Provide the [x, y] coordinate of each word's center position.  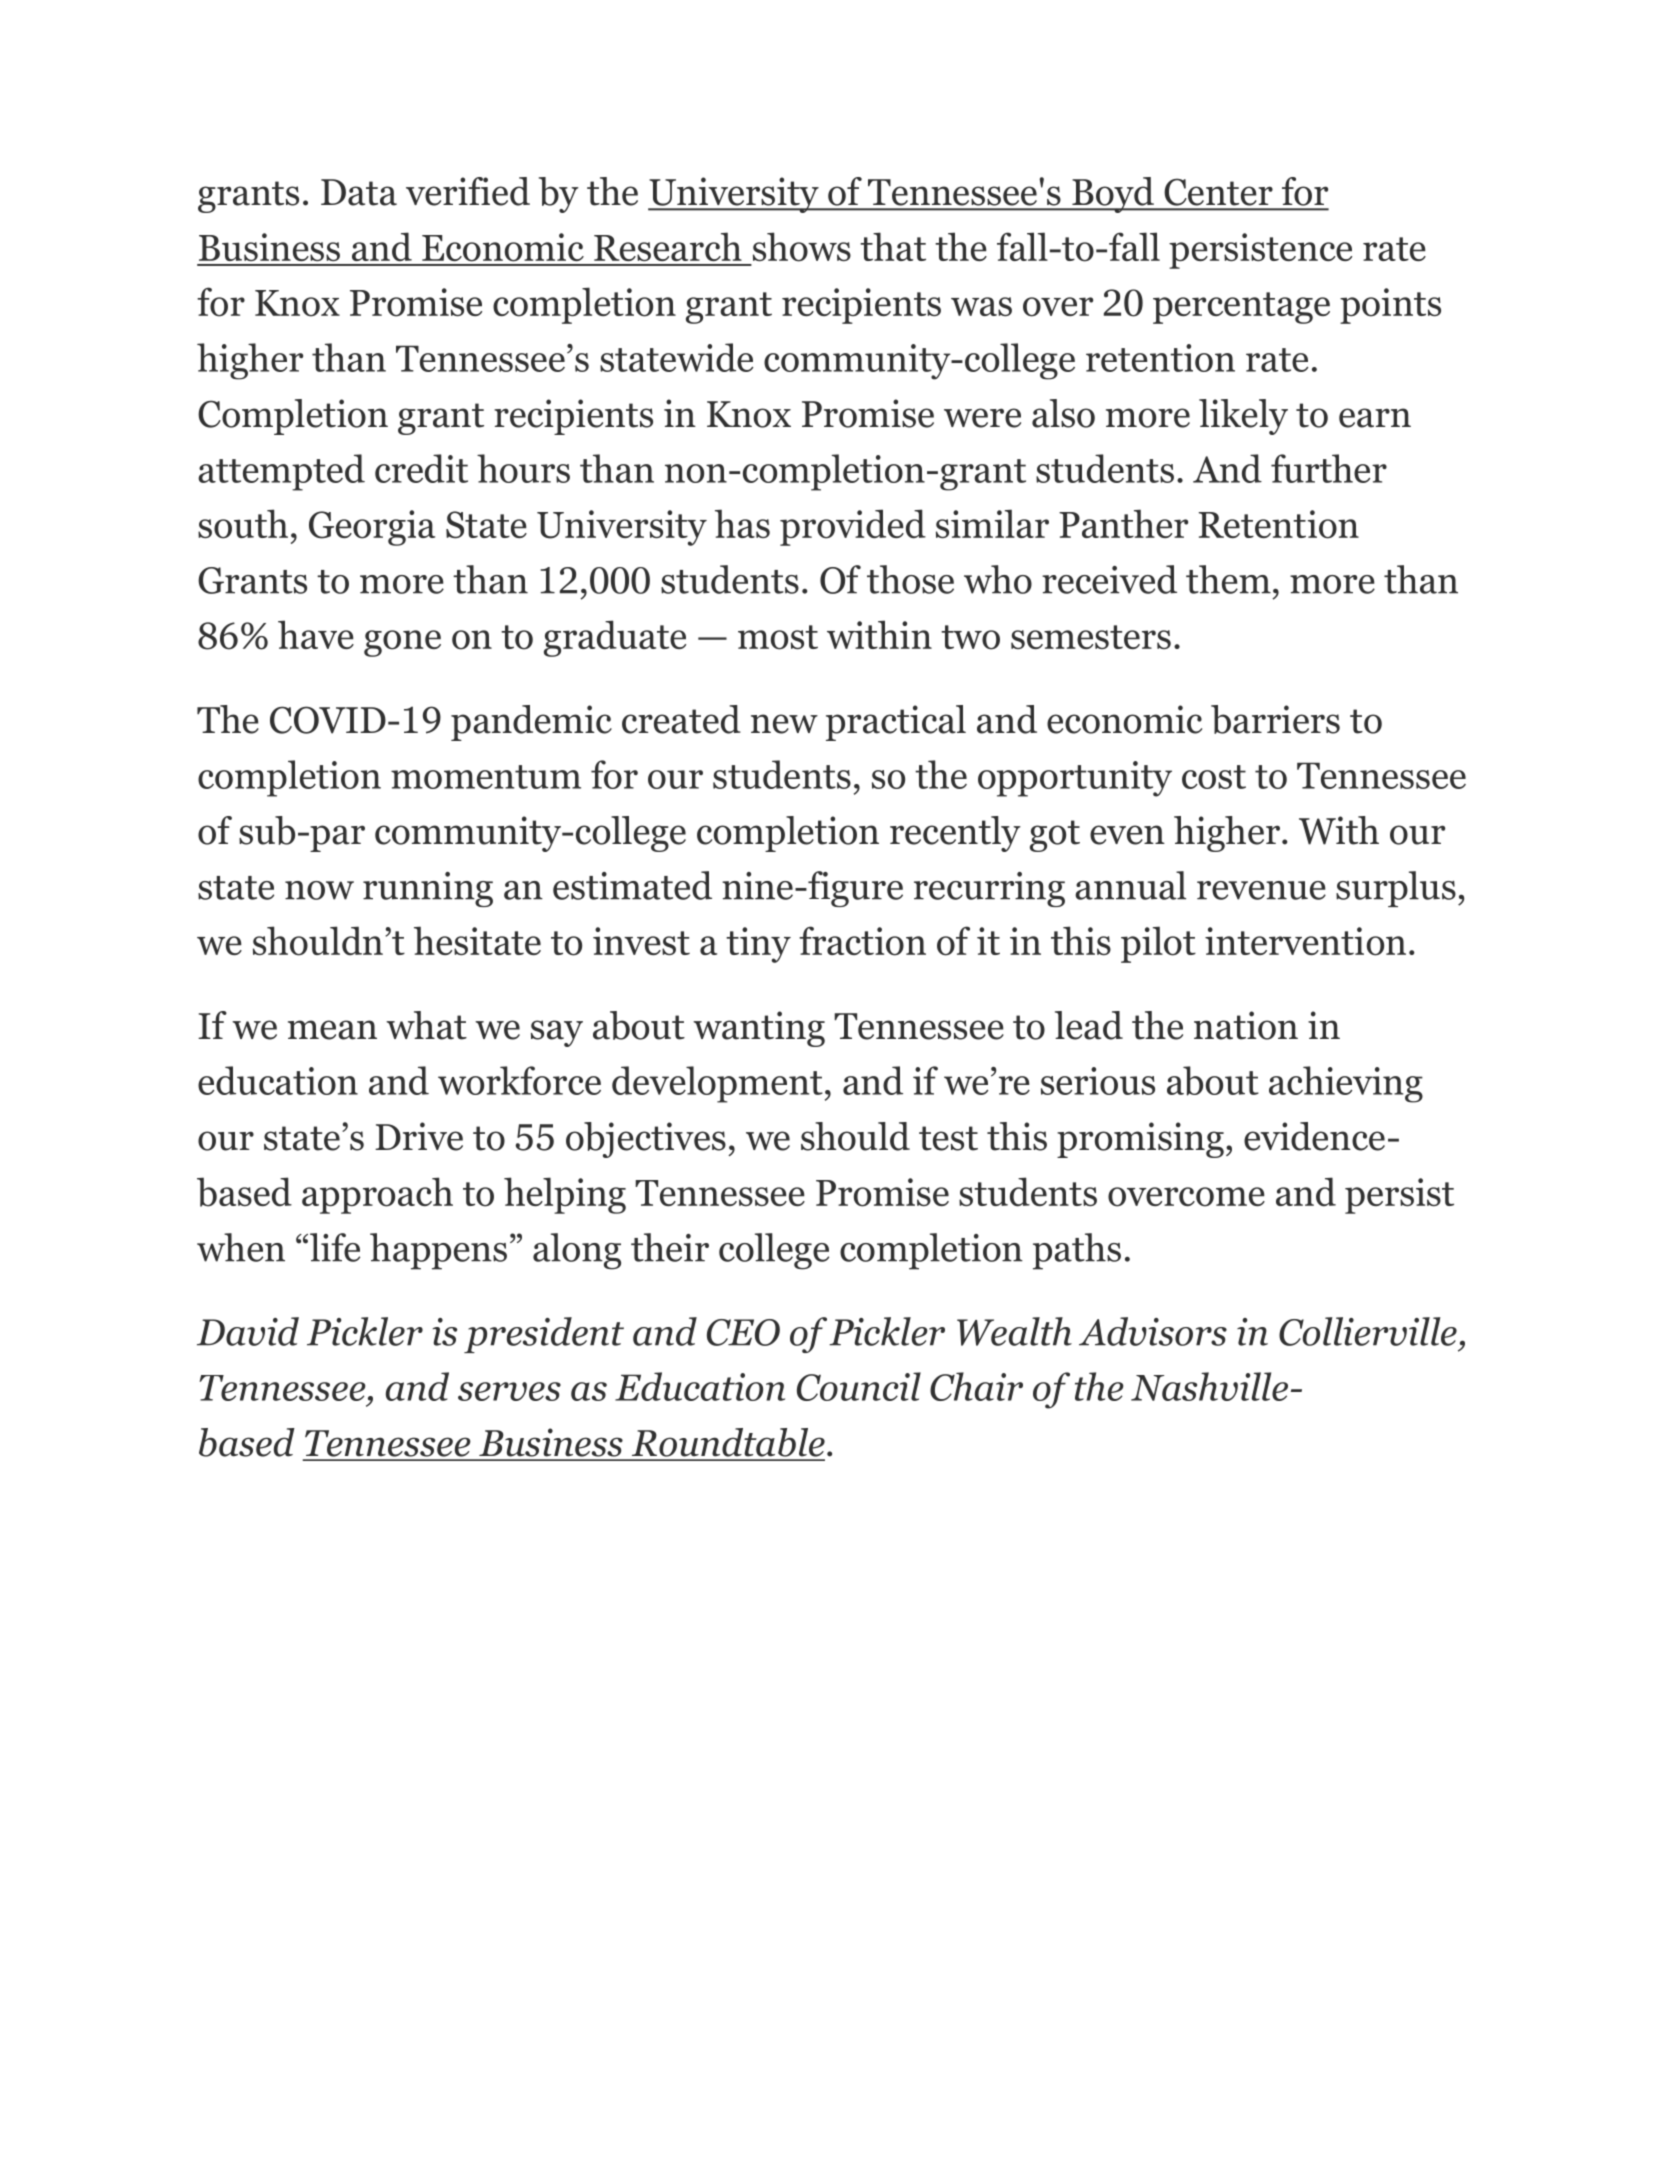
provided [853, 527]
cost [1214, 777]
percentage [1241, 308]
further [1329, 468]
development [717, 1084]
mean [332, 1030]
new [784, 724]
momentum [486, 777]
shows [802, 247]
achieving [1346, 1084]
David [248, 1331]
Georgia [372, 528]
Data [359, 192]
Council [859, 1386]
